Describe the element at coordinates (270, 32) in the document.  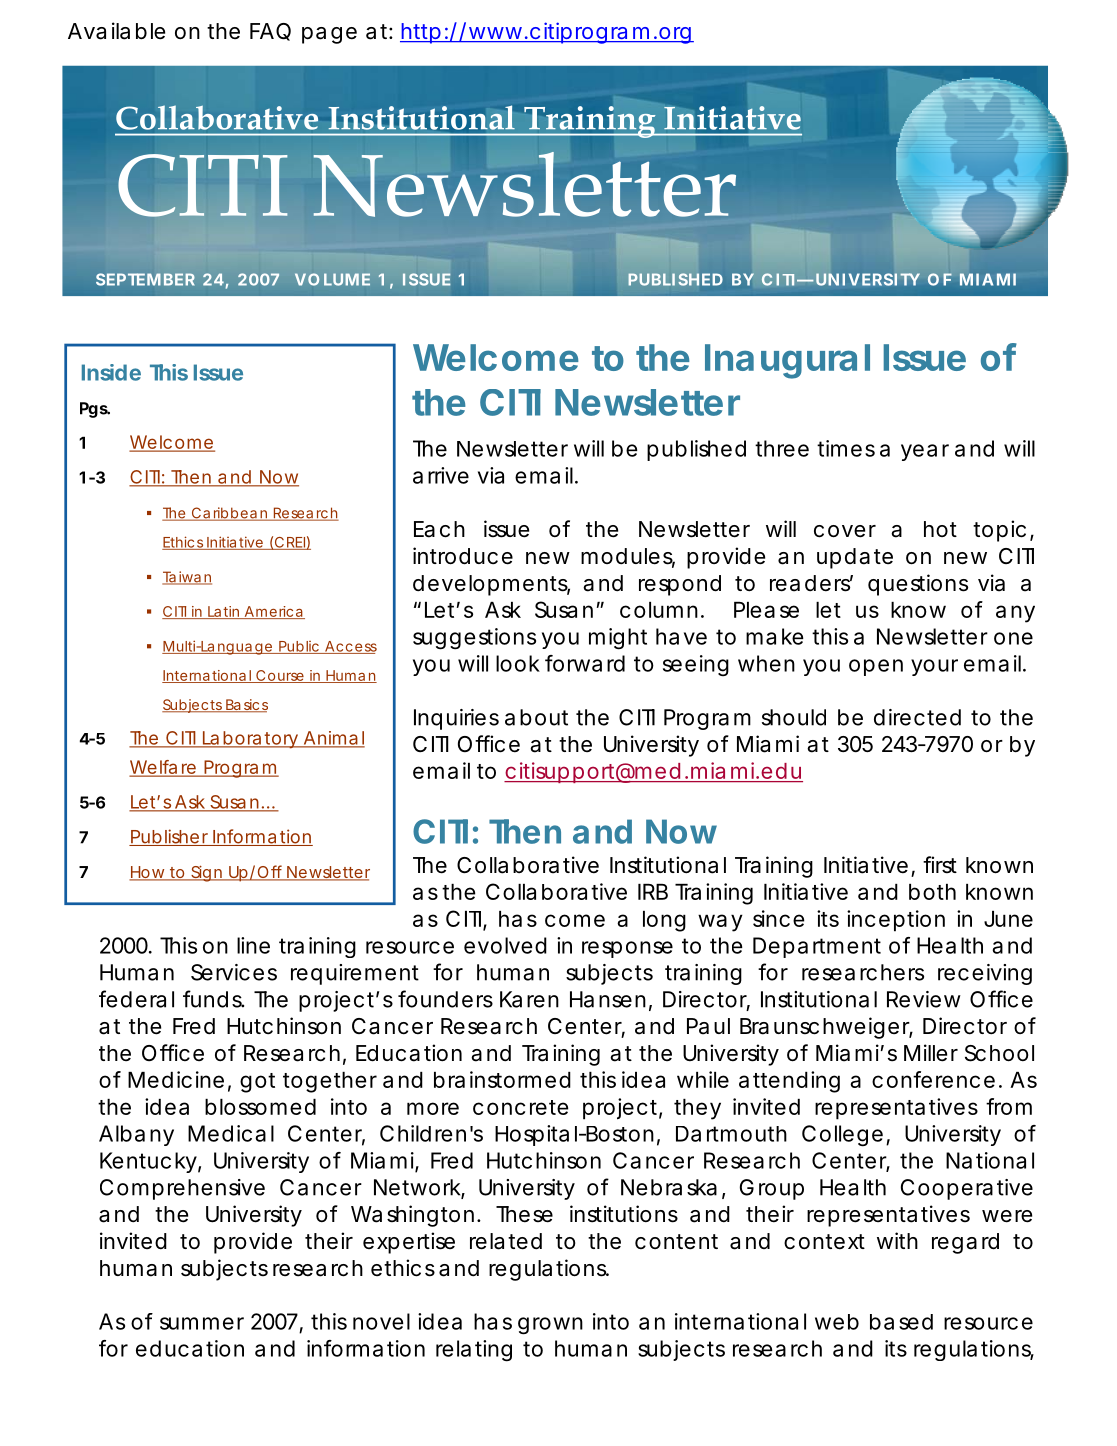
I see `FAQ` at that location.
